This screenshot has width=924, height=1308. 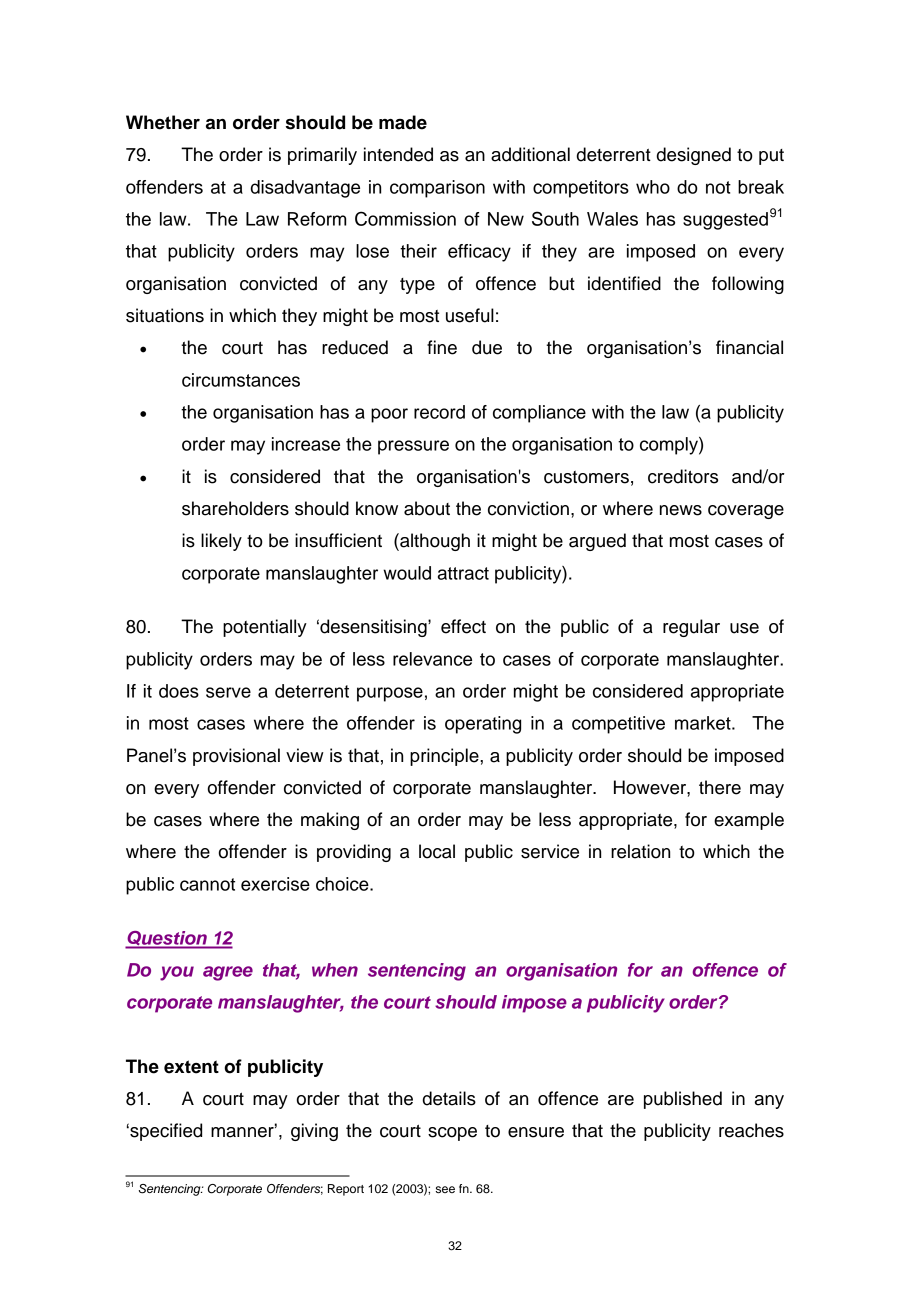 I want to click on regular, so click(x=691, y=628).
